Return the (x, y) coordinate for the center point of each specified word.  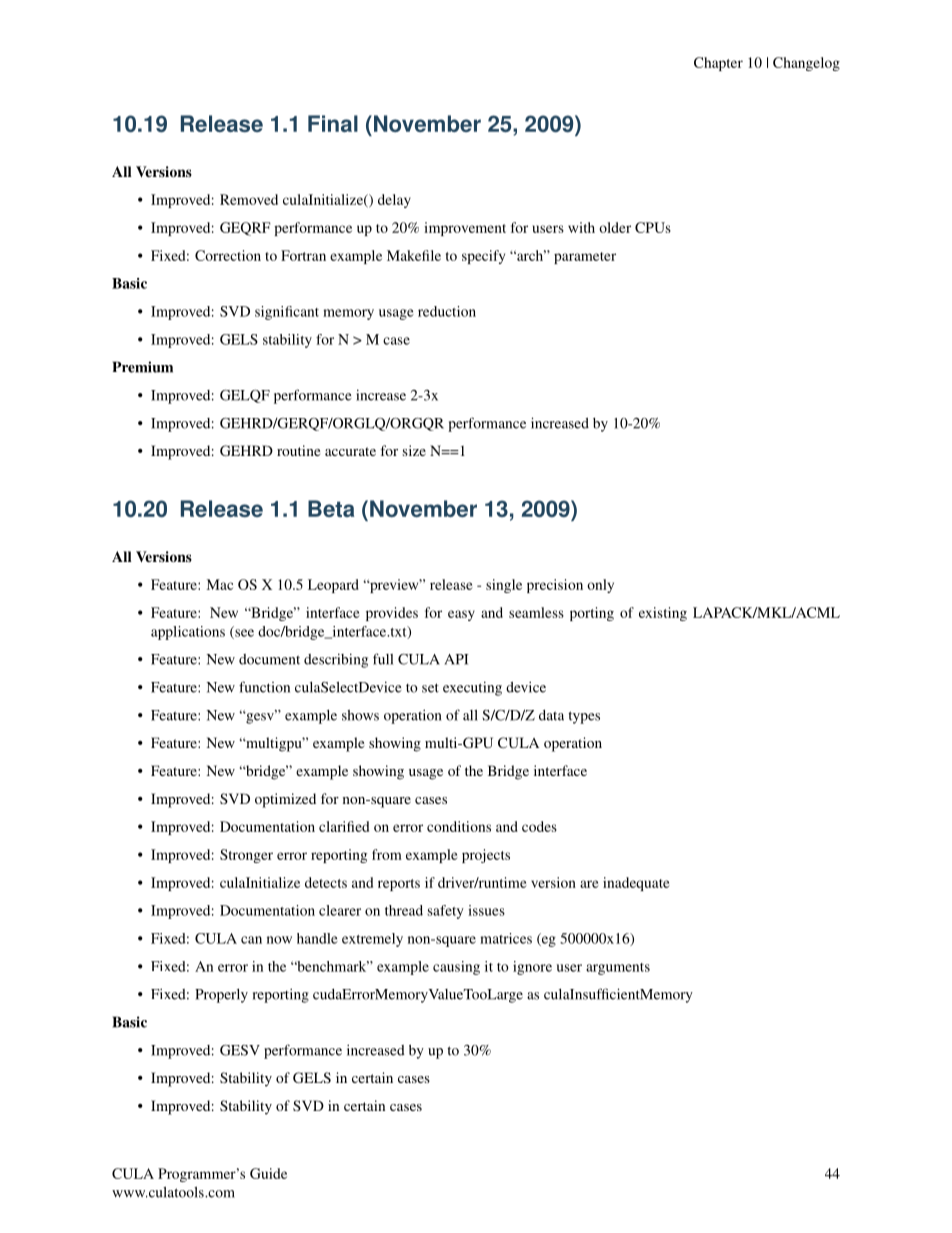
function (264, 687)
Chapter (718, 64)
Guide (268, 1173)
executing (472, 688)
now (279, 940)
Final (333, 123)
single (504, 586)
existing (663, 614)
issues (486, 910)
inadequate (636, 884)
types (584, 717)
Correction (228, 255)
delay (394, 201)
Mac (219, 584)
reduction (447, 311)
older (615, 227)
